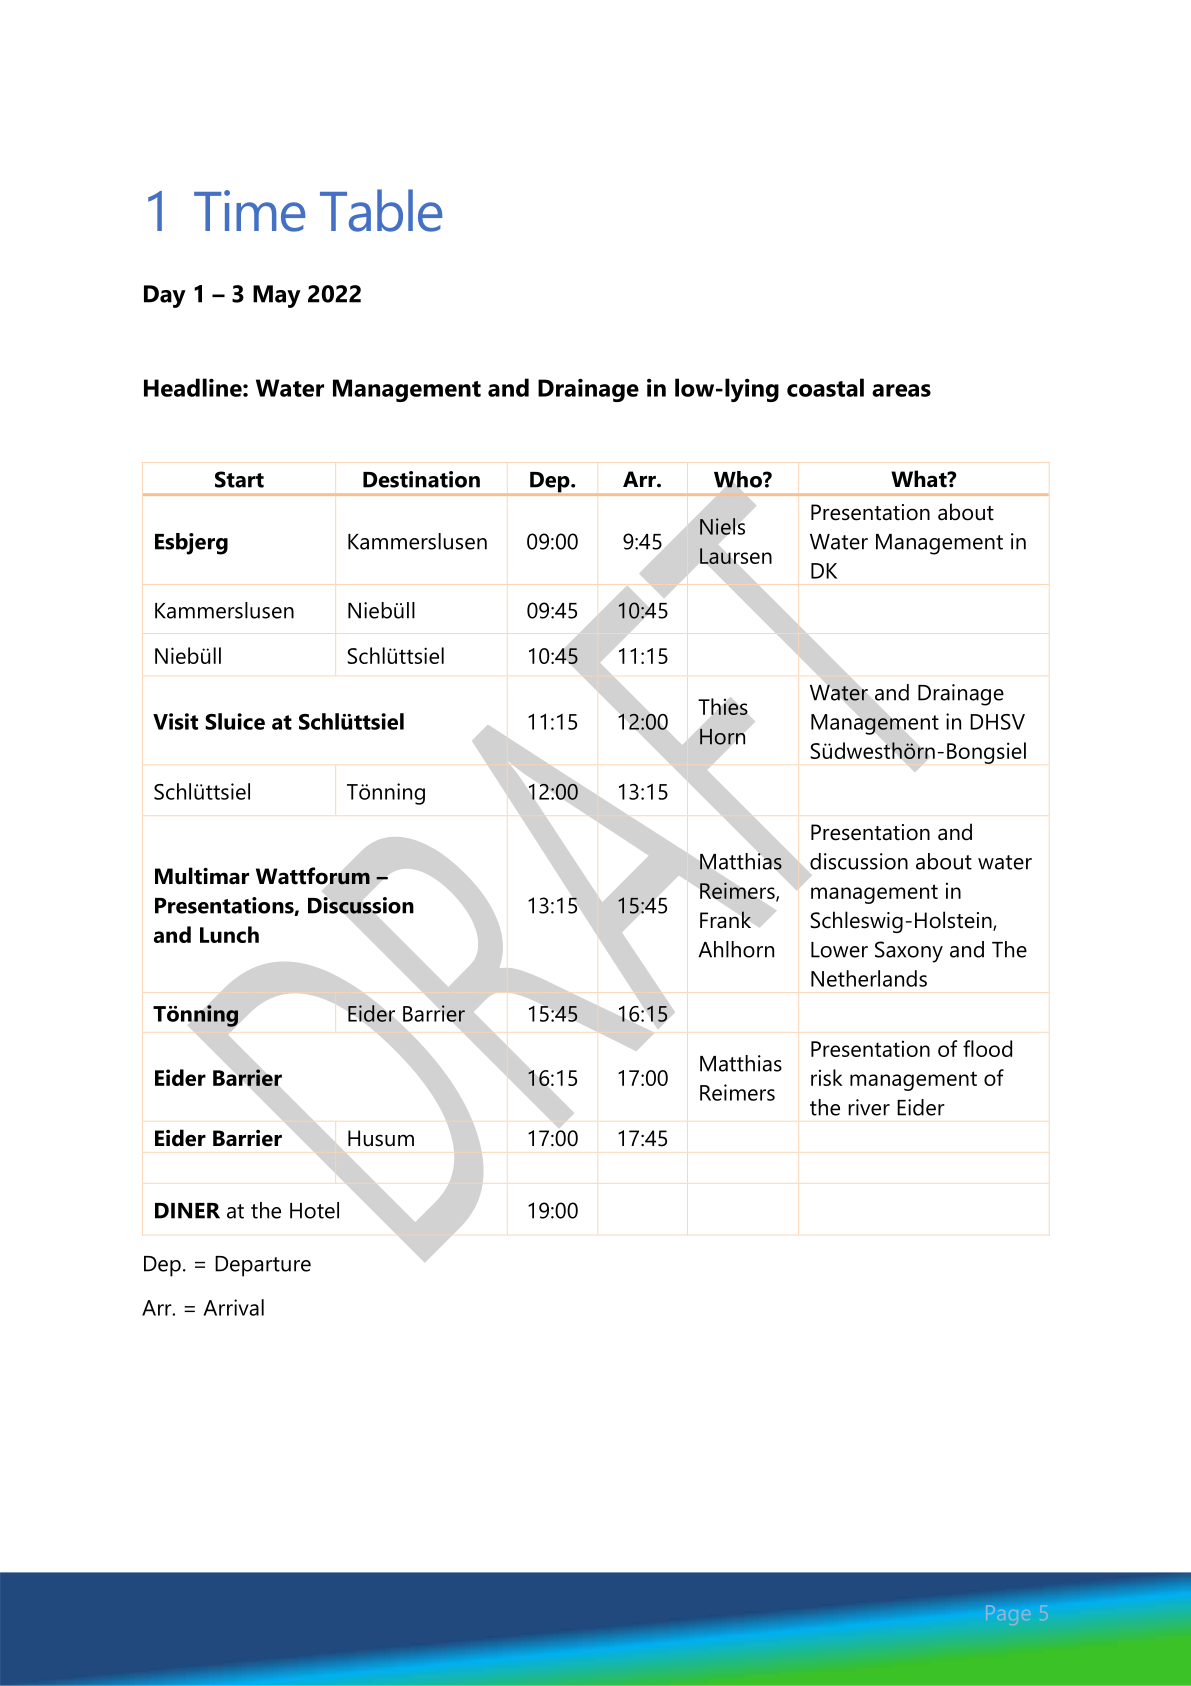 This screenshot has height=1686, width=1191. Describe the element at coordinates (725, 920) in the screenshot. I see `Frank` at that location.
